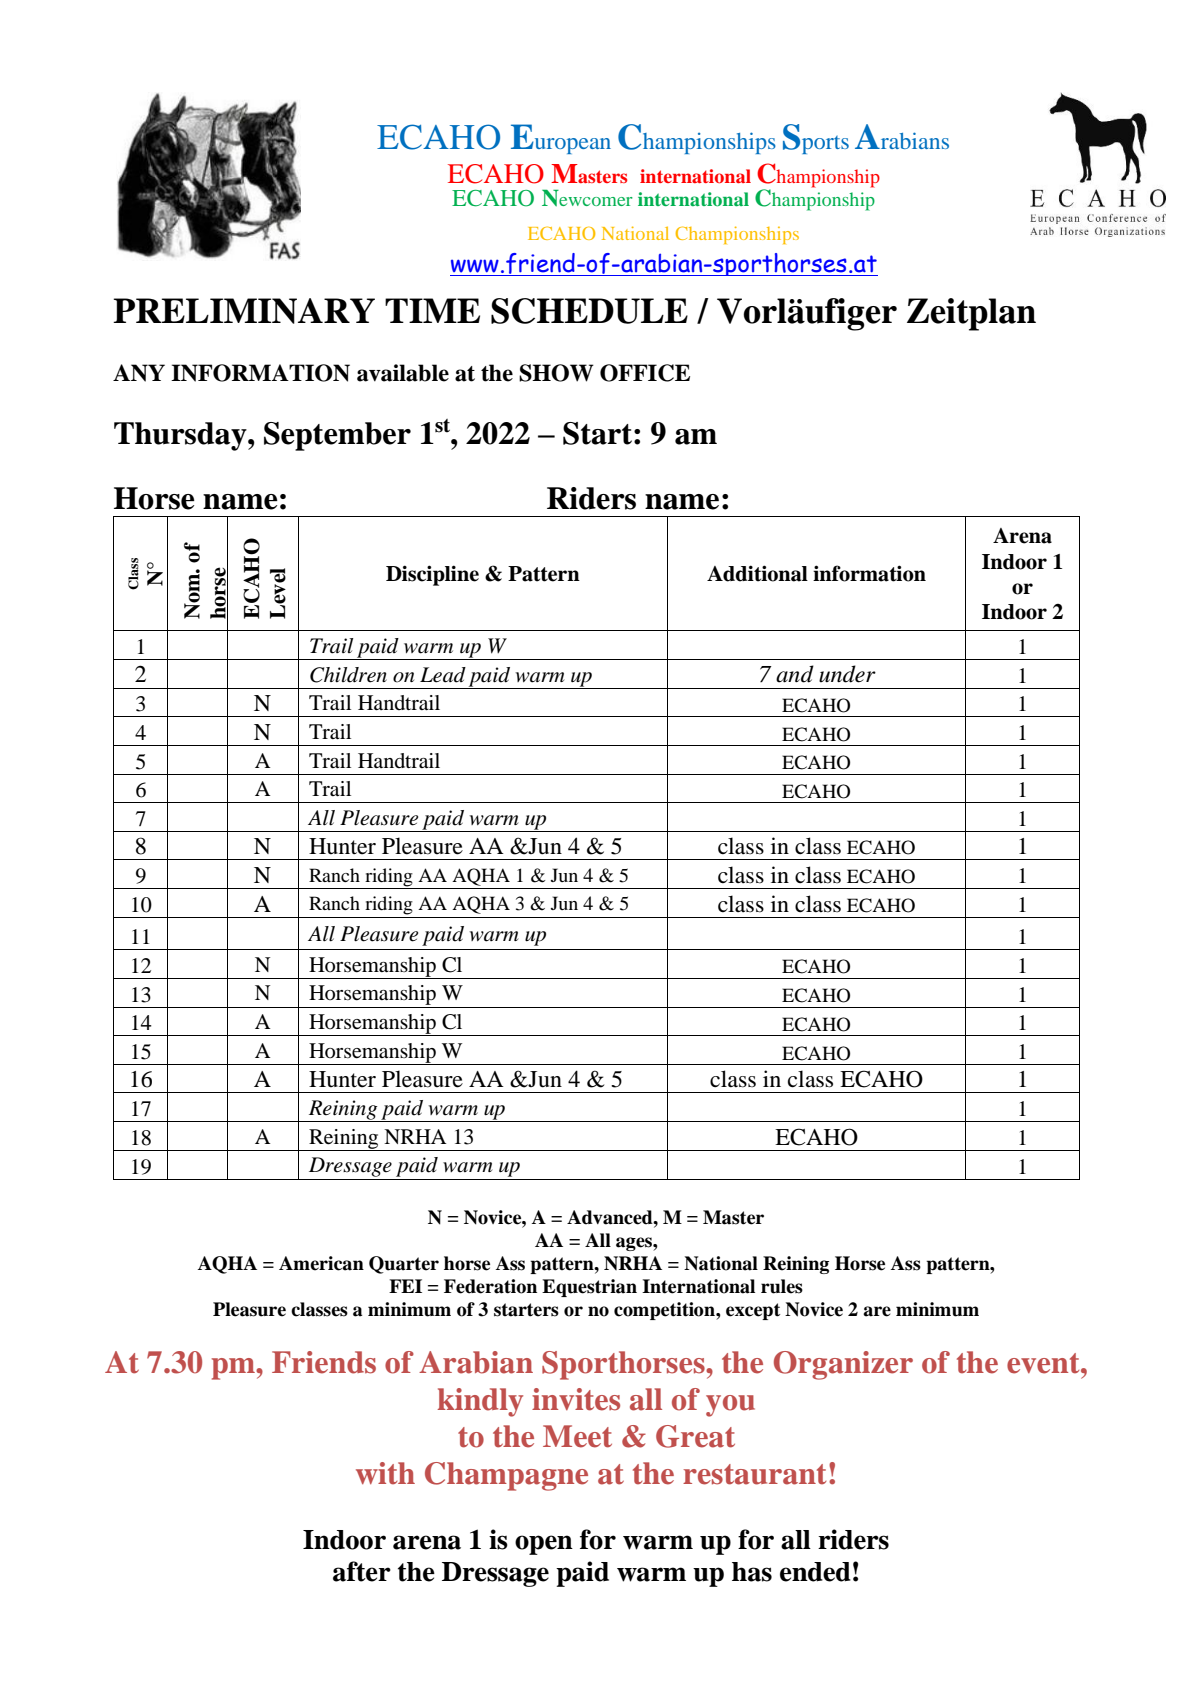  Describe the element at coordinates (348, 675) in the screenshot. I see `Children` at that location.
